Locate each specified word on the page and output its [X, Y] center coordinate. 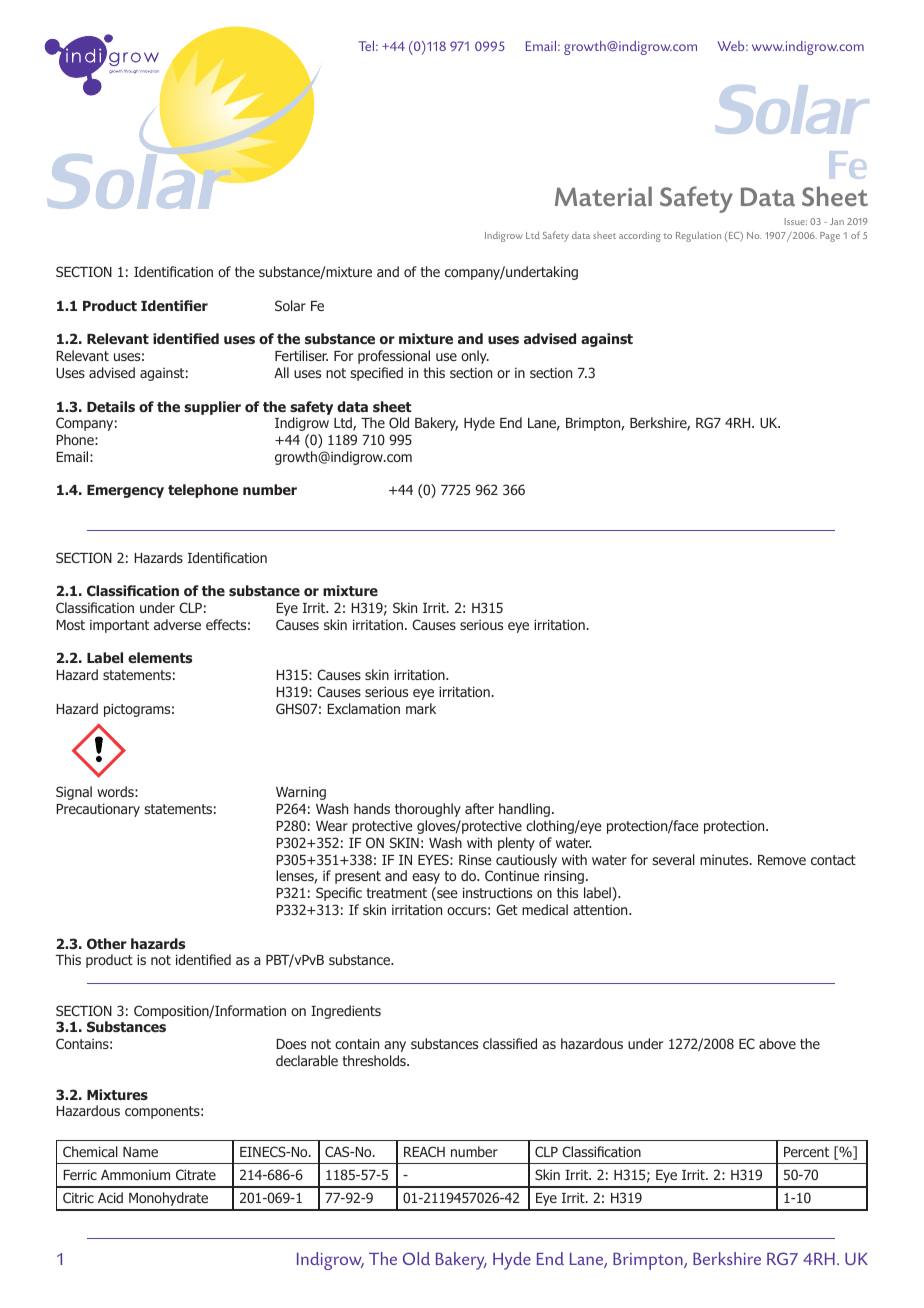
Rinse [475, 859]
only [475, 357]
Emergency [125, 491]
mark [421, 708]
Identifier [174, 305]
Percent [806, 1152]
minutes [725, 860]
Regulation [698, 236]
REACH [424, 1151]
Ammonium [135, 1175]
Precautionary [98, 810]
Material [603, 196]
